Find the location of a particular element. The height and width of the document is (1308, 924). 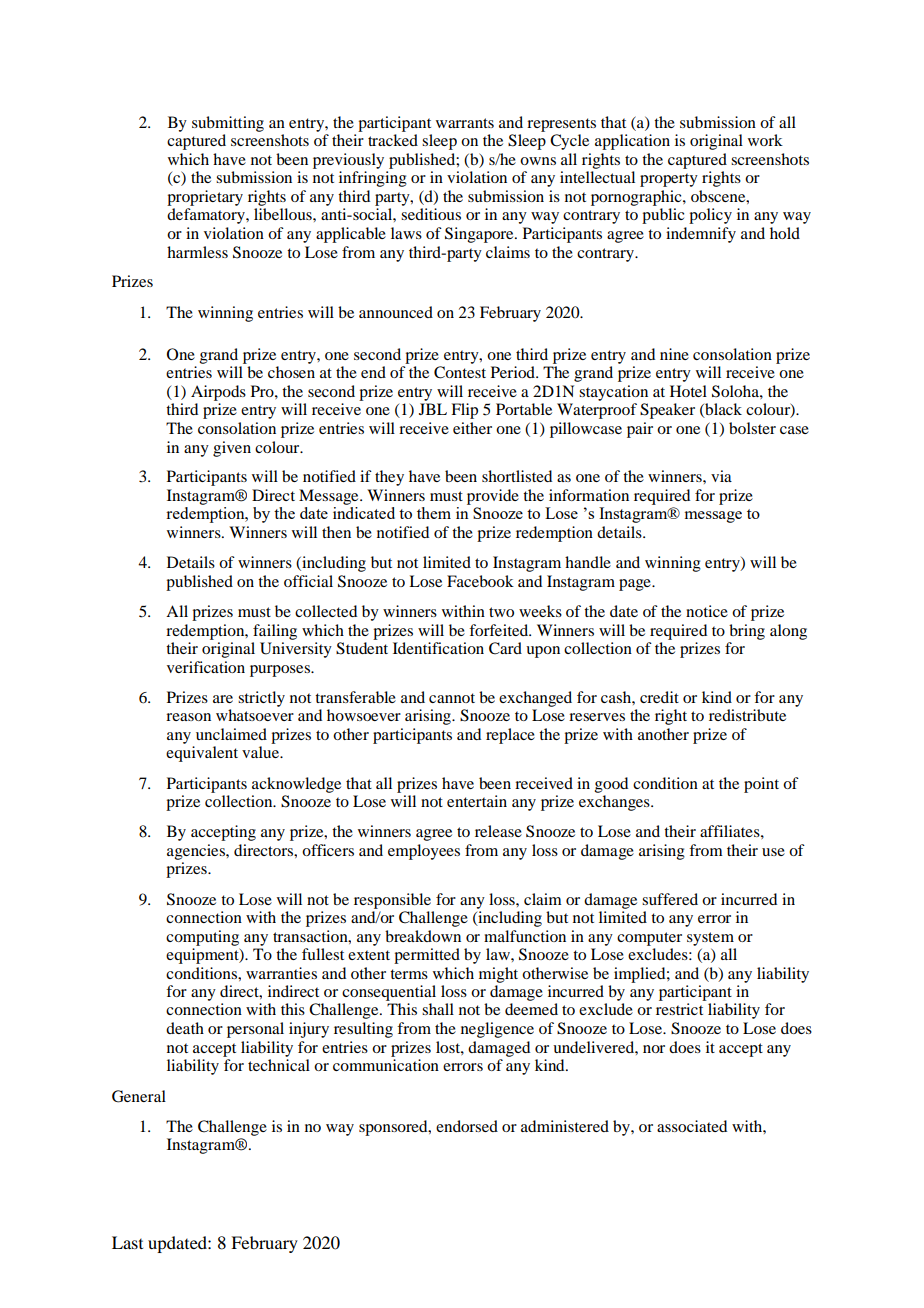

given is located at coordinates (232, 449).
